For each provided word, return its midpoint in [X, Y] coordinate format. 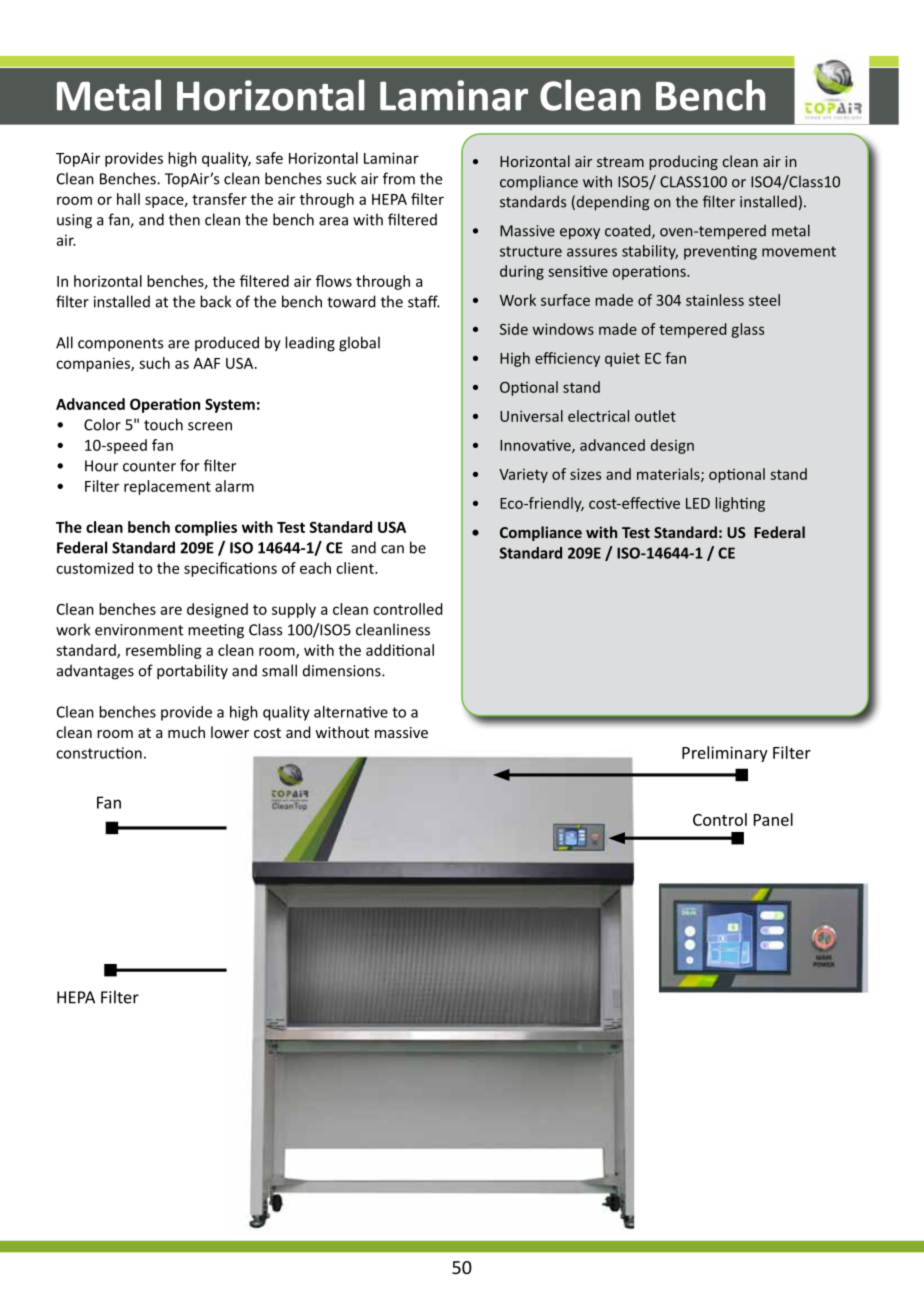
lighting [740, 504]
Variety [523, 476]
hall [128, 199]
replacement [167, 487]
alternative [351, 712]
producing [683, 162]
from [399, 178]
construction [99, 753]
